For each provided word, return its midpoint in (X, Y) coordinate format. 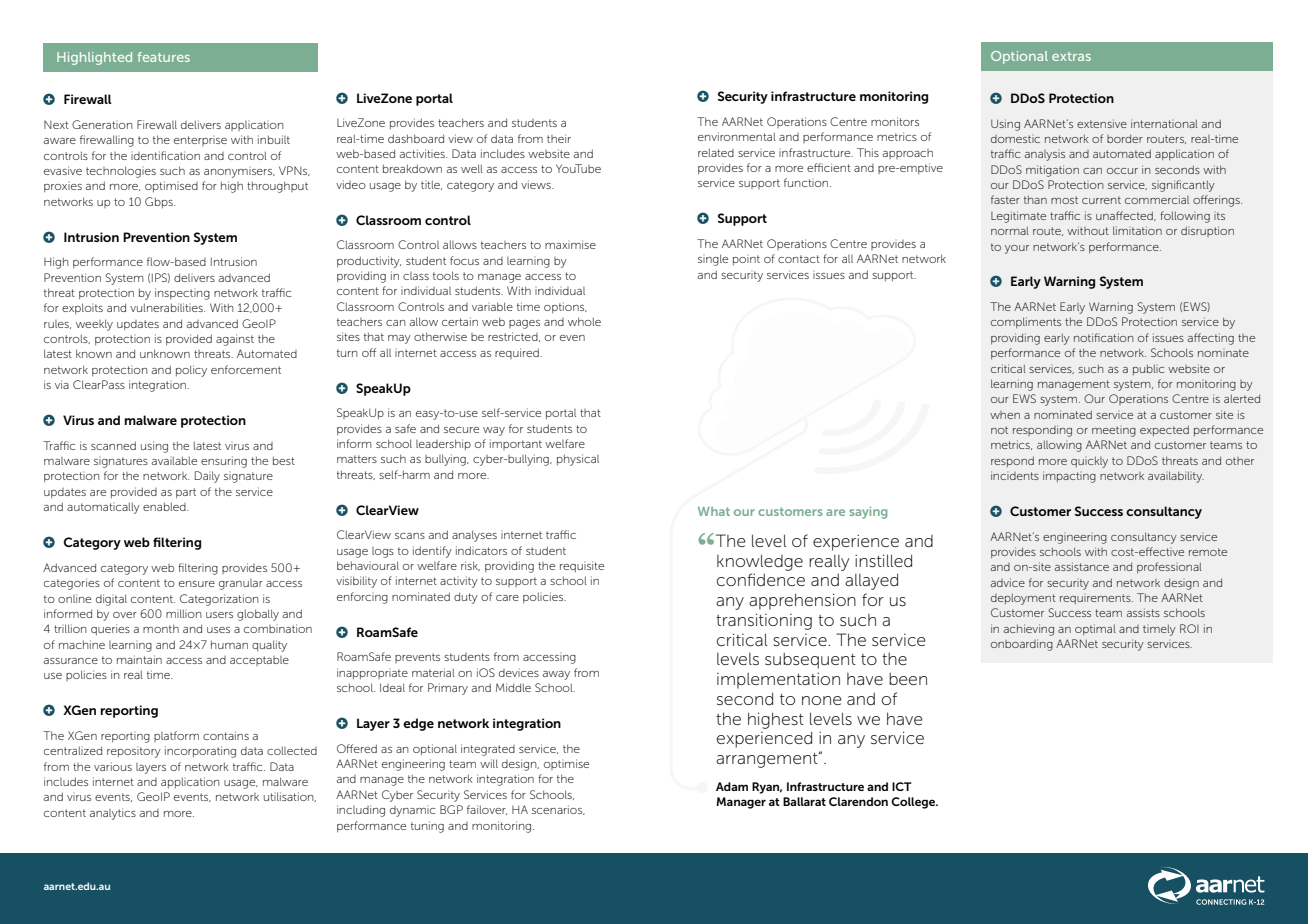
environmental (737, 136)
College (914, 803)
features (163, 57)
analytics (113, 814)
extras (1071, 56)
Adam (732, 786)
